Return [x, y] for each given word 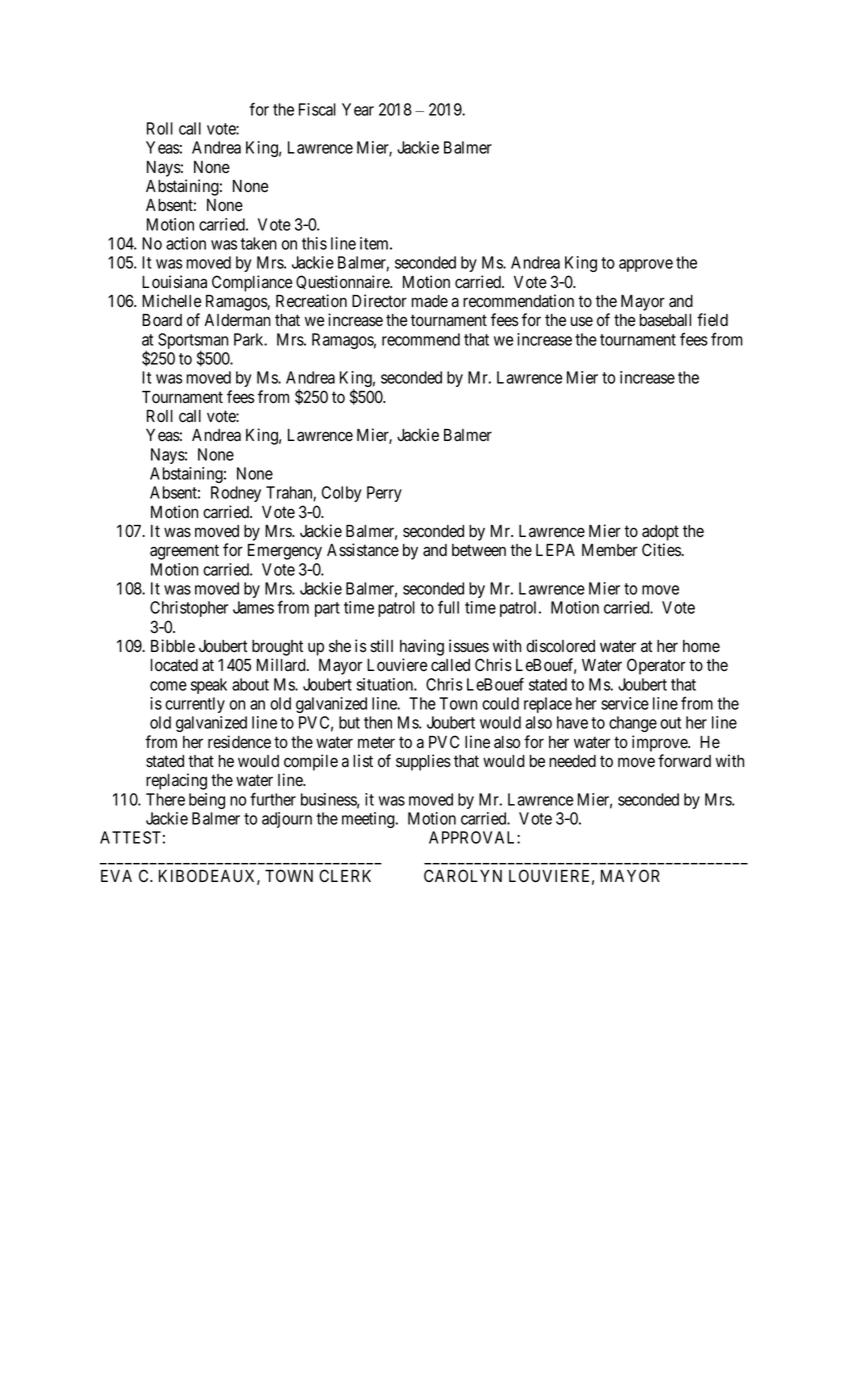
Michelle [171, 301]
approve [646, 265]
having [422, 647]
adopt [660, 533]
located [174, 665]
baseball [665, 320]
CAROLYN [463, 875]
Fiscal [317, 109]
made [430, 301]
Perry [384, 494]
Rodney [236, 494]
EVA [116, 876]
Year [358, 109]
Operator [656, 666]
